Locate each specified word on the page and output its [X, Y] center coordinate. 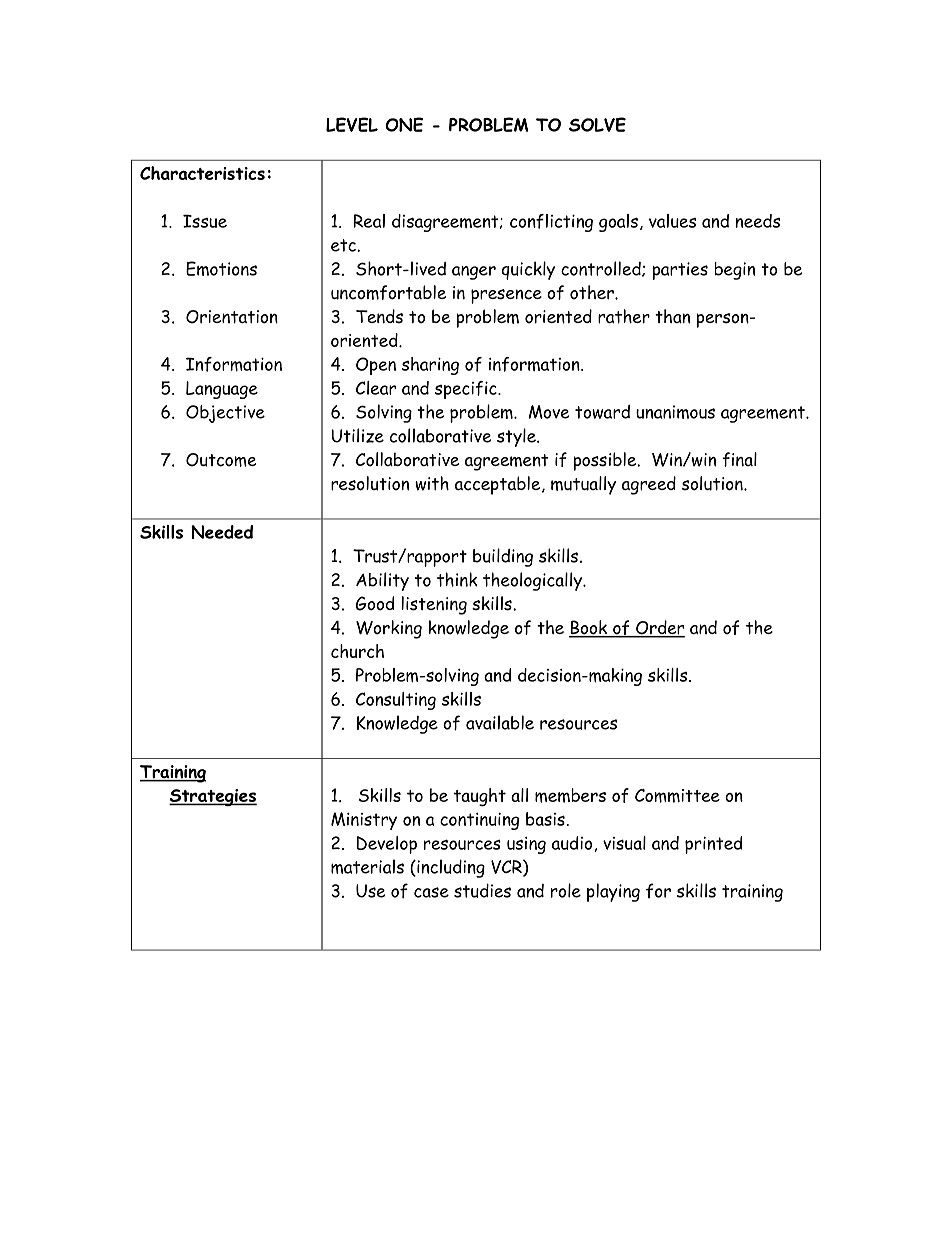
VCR [507, 868]
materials [367, 866]
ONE [404, 124]
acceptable [499, 485]
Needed [222, 532]
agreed [649, 485]
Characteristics [202, 173]
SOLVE [597, 124]
